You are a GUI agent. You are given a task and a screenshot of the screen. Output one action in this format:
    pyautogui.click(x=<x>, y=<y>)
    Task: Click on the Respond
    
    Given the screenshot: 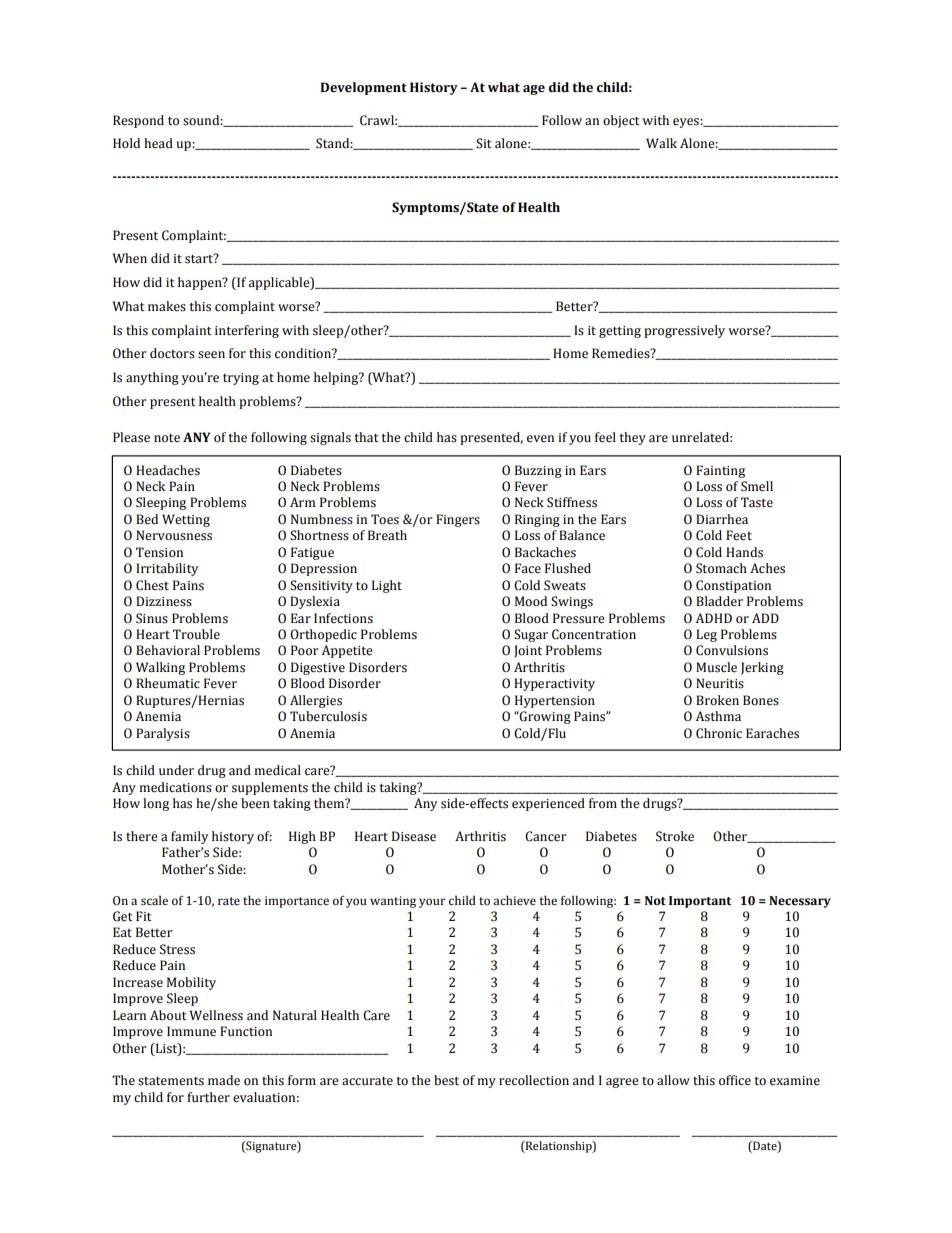 What is the action you would take?
    pyautogui.click(x=138, y=121)
